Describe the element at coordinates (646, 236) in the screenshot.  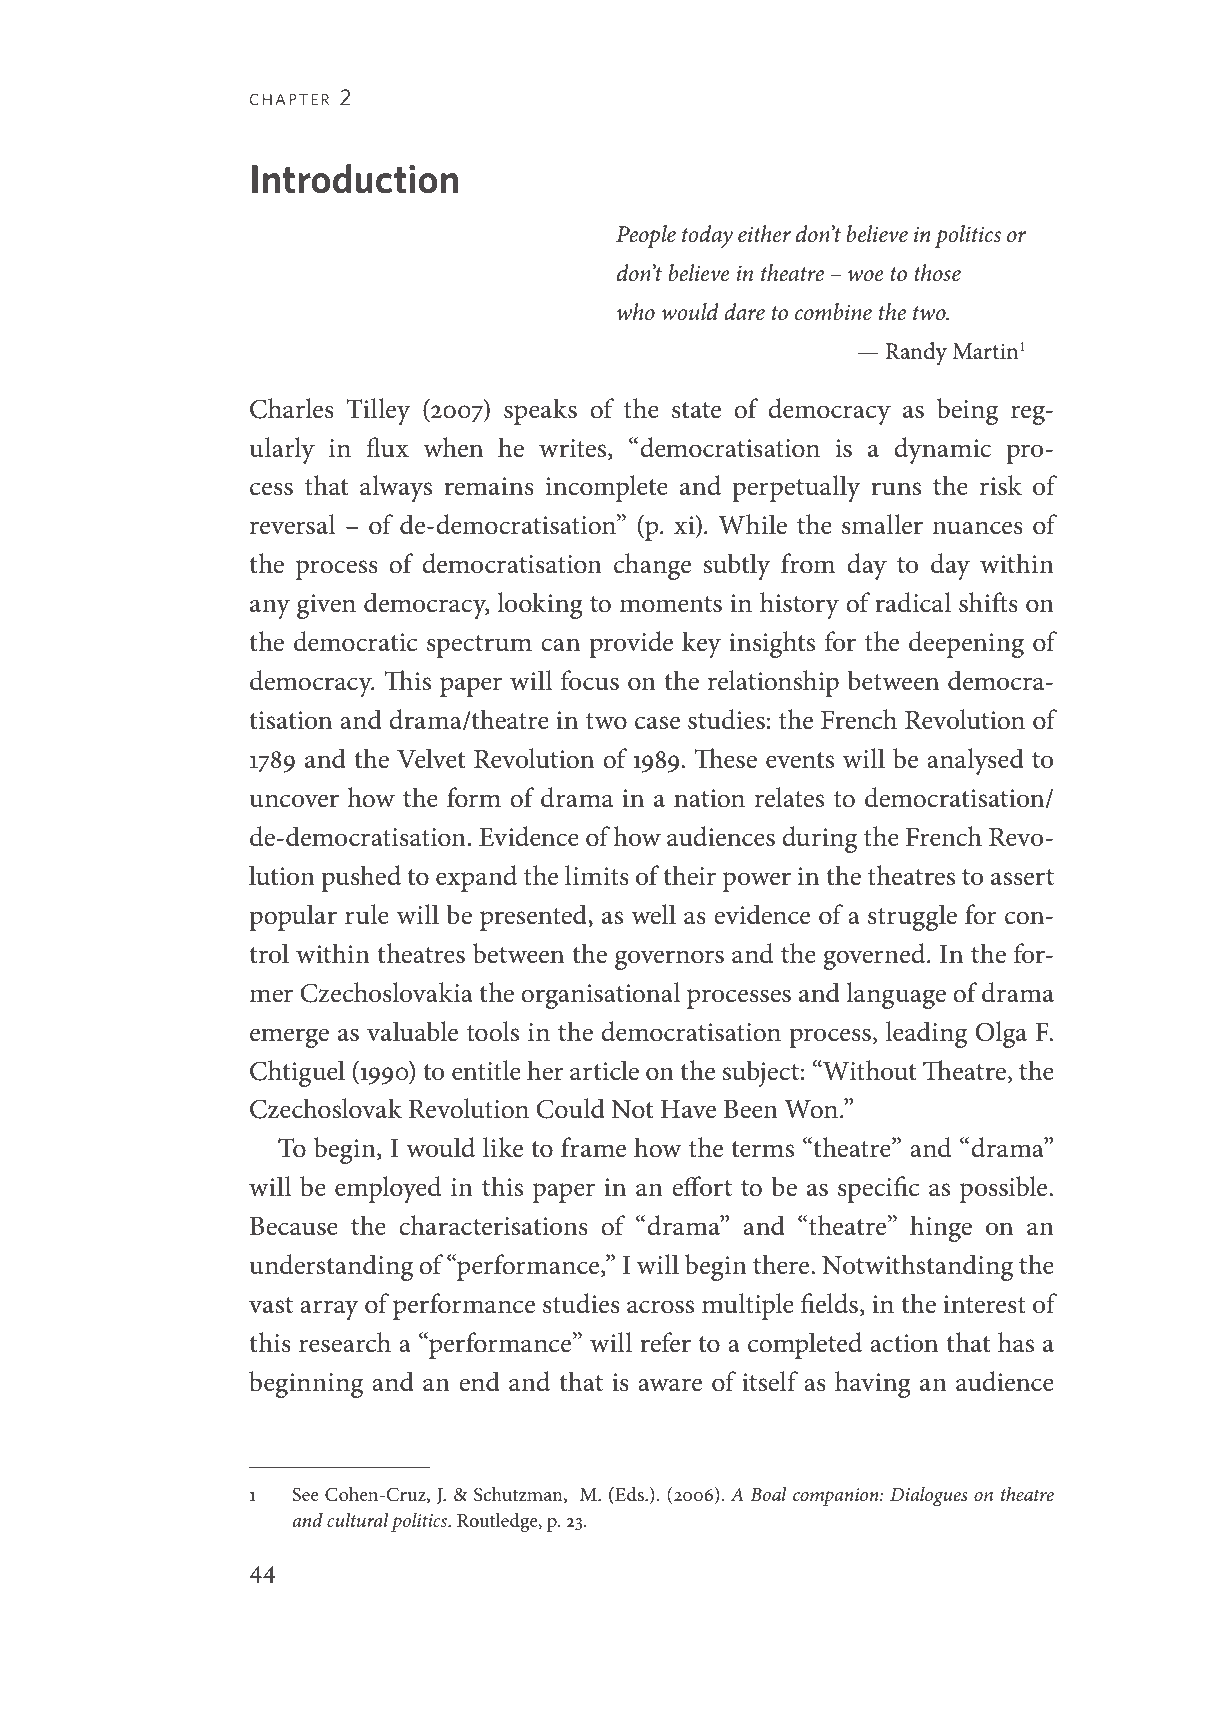
I see `People` at that location.
